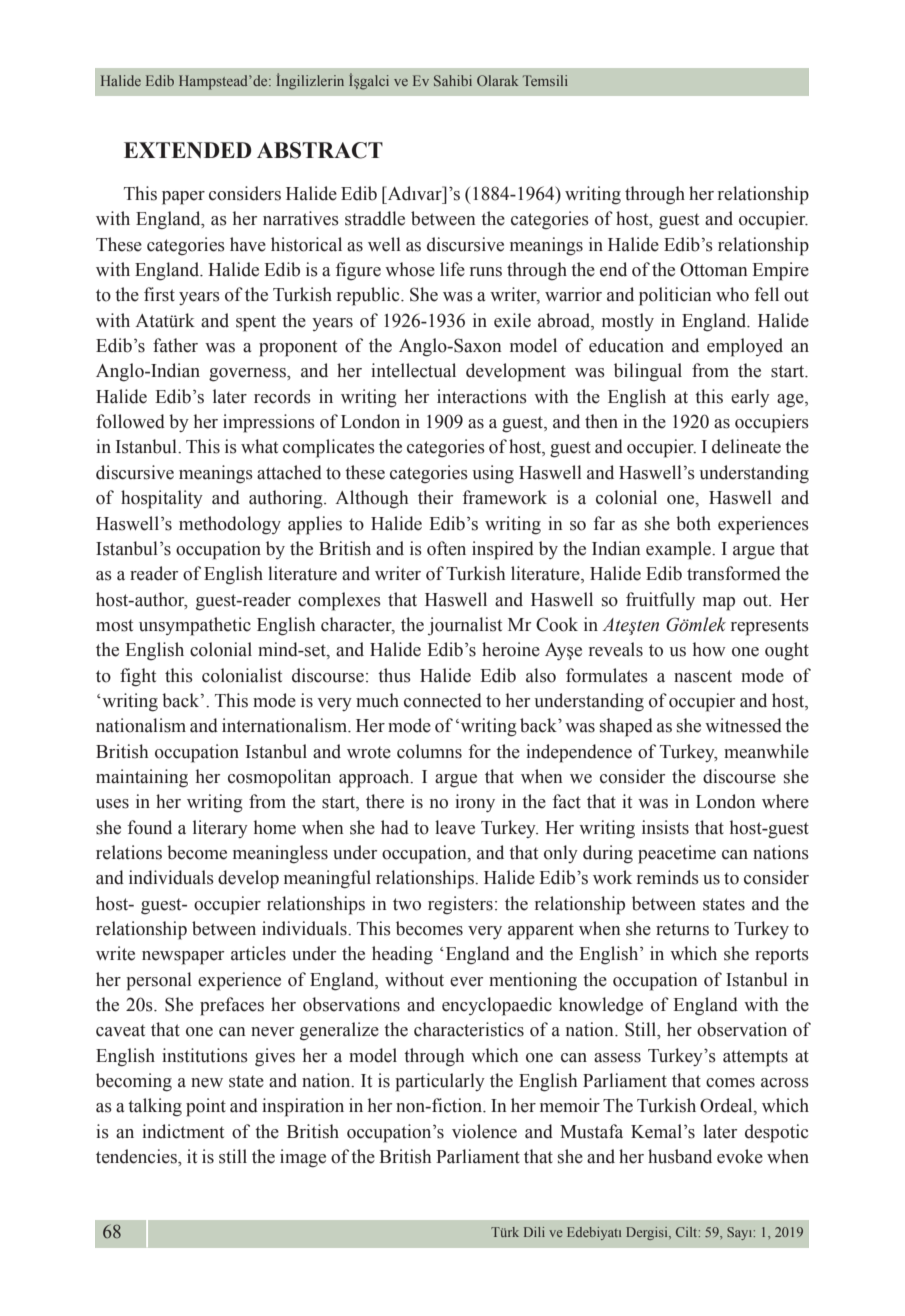 The height and width of the screenshot is (1316, 905). Describe the element at coordinates (465, 626) in the screenshot. I see `journalist` at that location.
